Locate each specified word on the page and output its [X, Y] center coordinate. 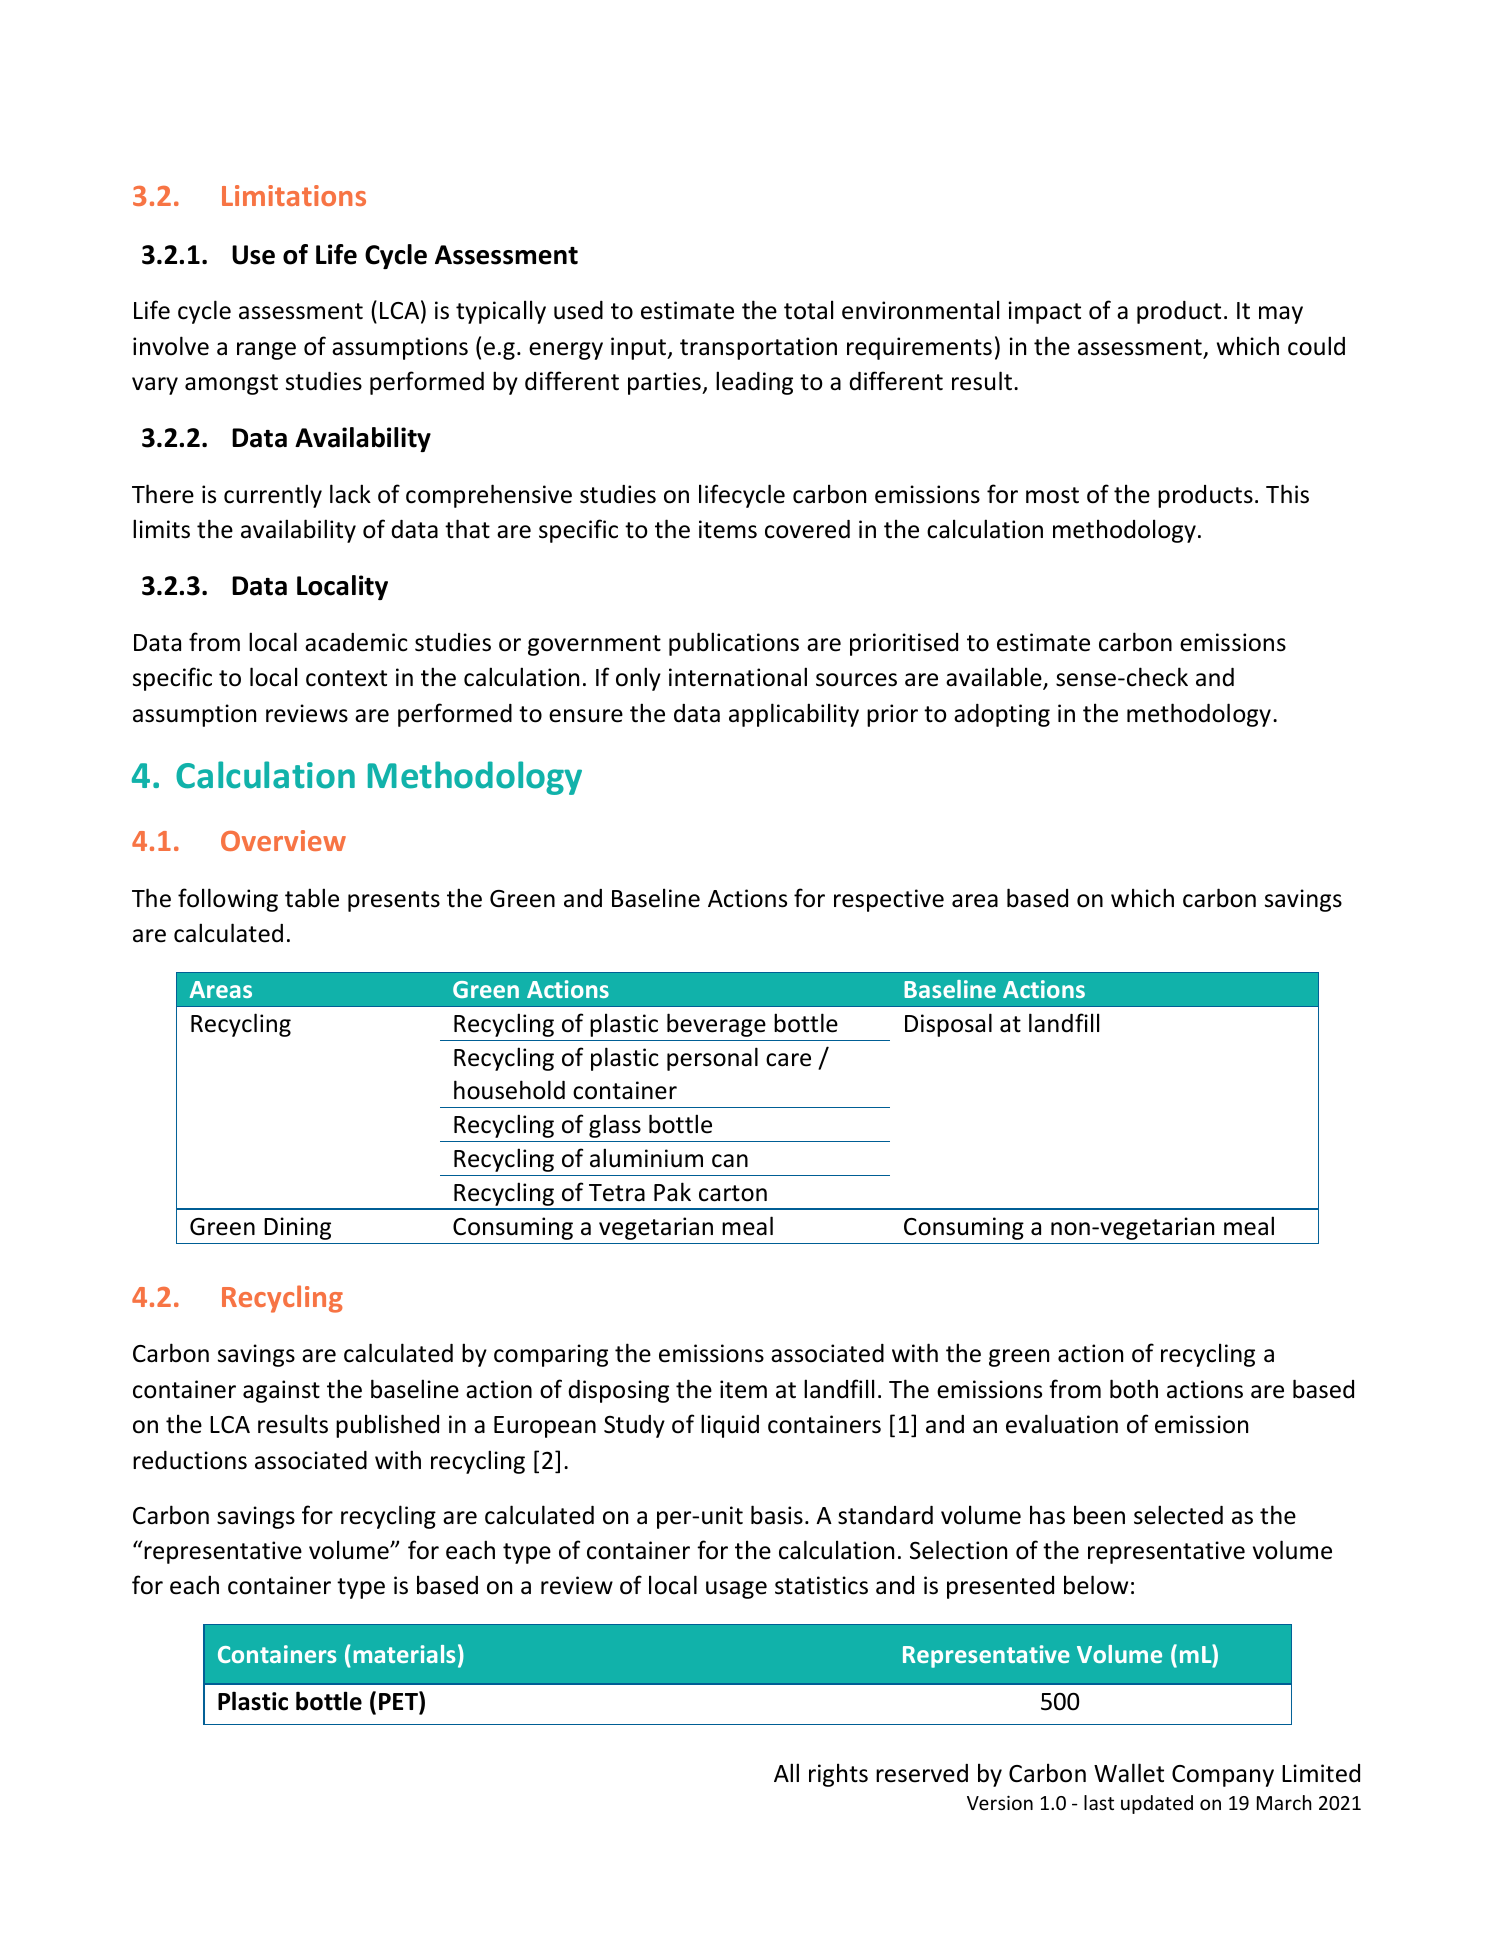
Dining [297, 1228]
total [808, 310]
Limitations [294, 195]
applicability [794, 715]
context [346, 678]
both [1134, 1389]
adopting [1002, 715]
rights [838, 1775]
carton [733, 1193]
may [1281, 315]
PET [399, 1700]
